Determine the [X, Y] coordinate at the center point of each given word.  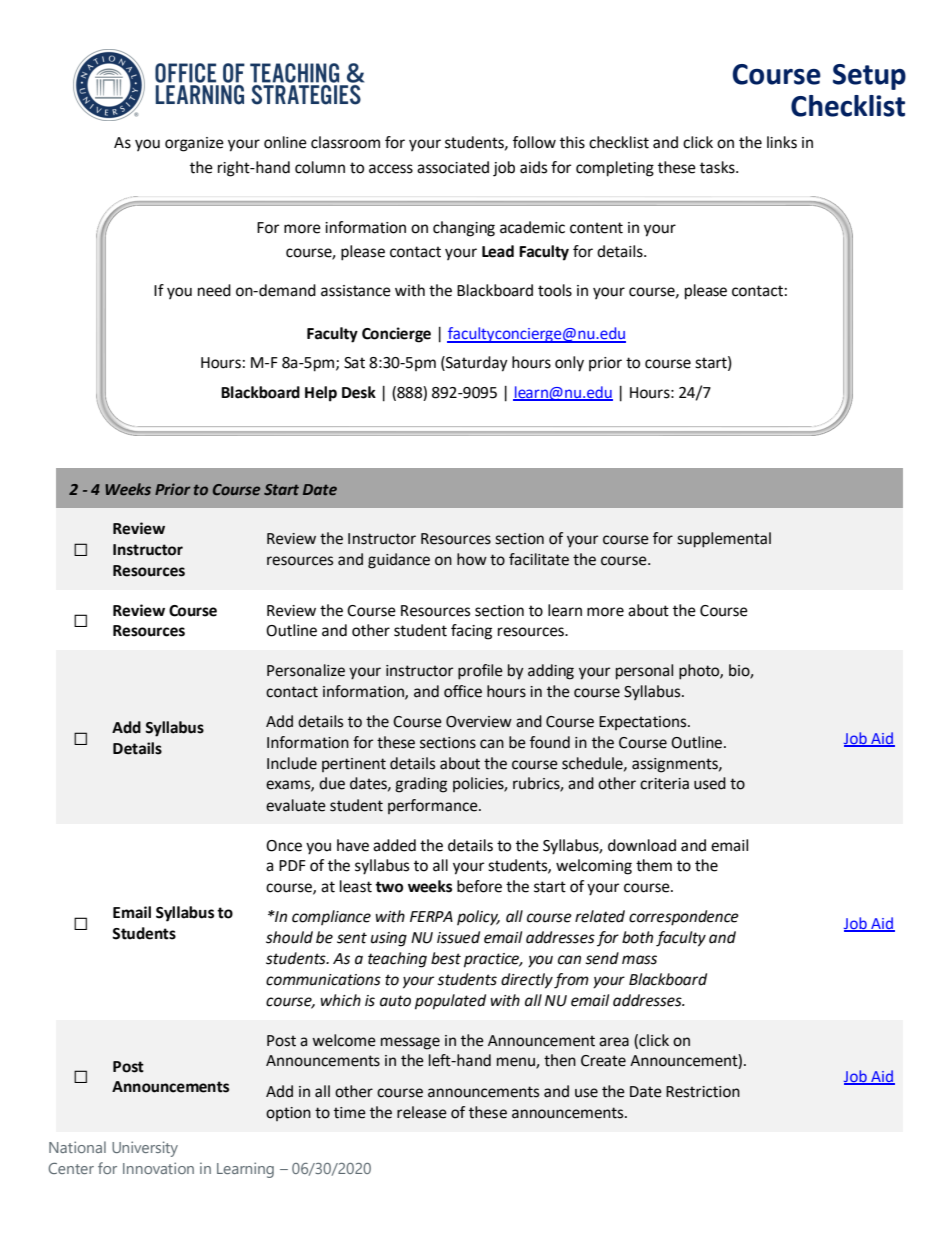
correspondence [684, 918]
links [782, 142]
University [145, 1149]
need [214, 290]
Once [284, 846]
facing [471, 632]
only [569, 364]
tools [555, 290]
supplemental [724, 540]
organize [194, 144]
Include [292, 763]
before [479, 886]
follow [534, 142]
